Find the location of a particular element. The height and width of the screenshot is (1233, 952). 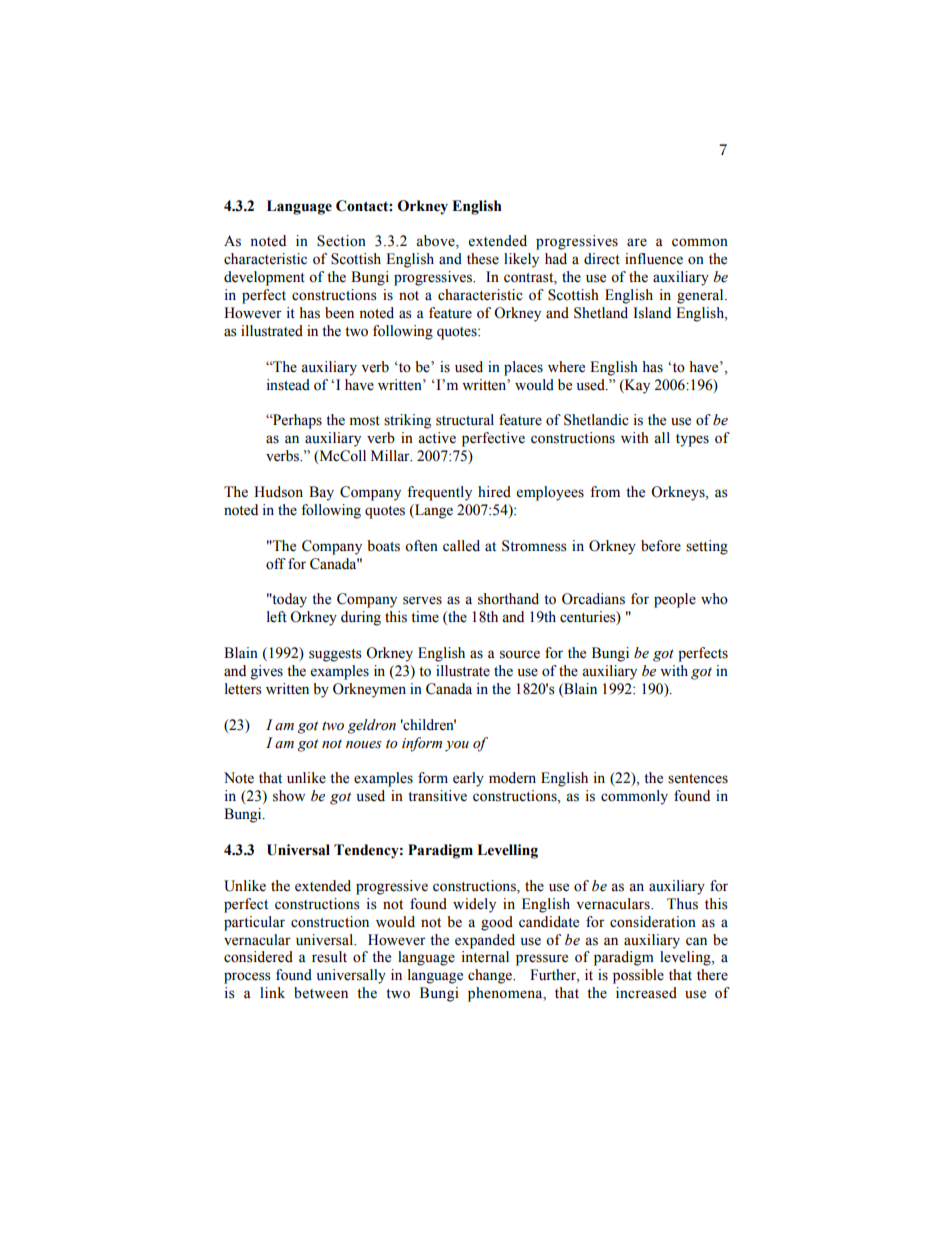

structural is located at coordinates (465, 420).
